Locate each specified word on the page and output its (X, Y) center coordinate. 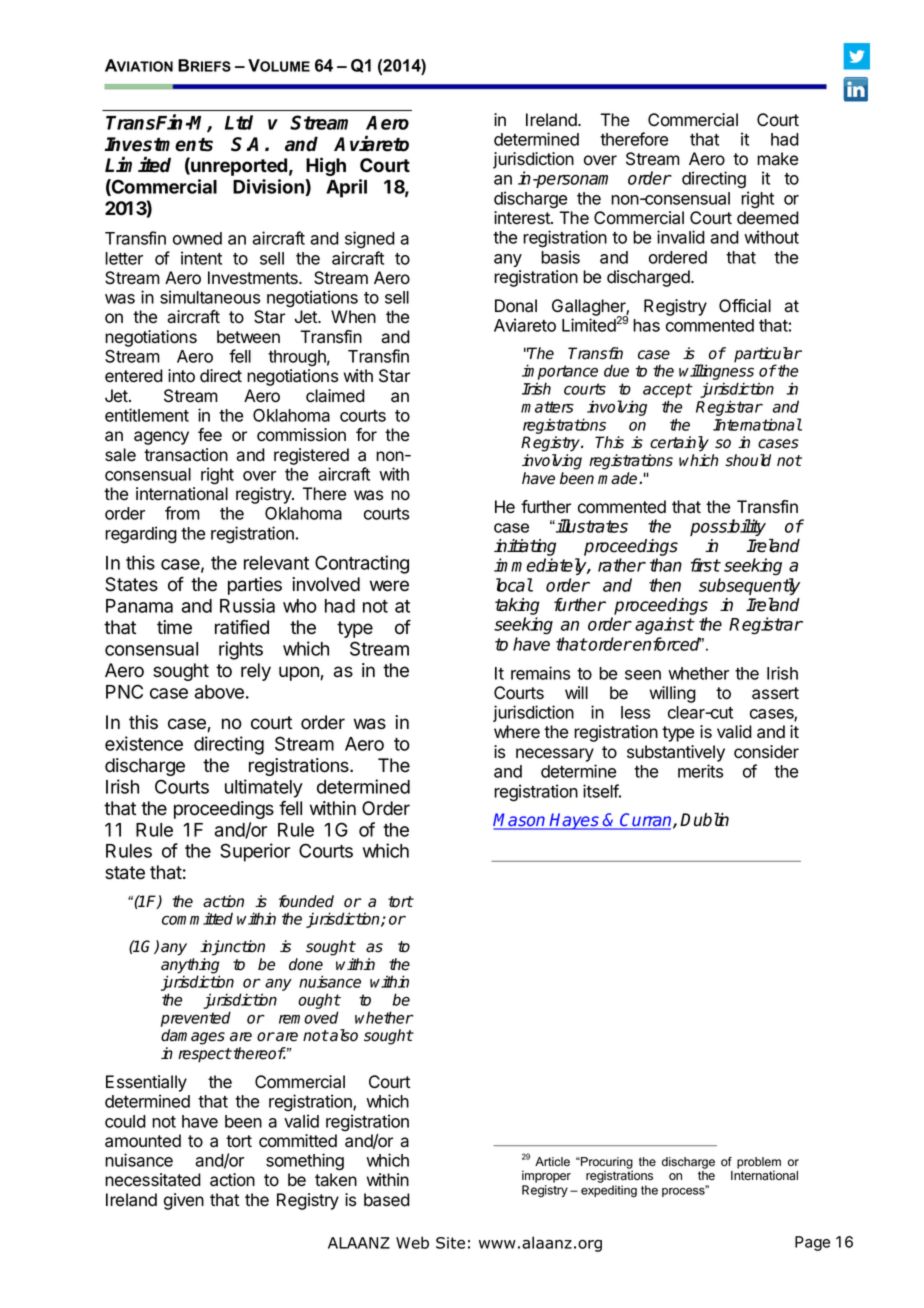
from (182, 513)
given (184, 1201)
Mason (520, 821)
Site (450, 1243)
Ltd (239, 122)
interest (523, 218)
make (777, 159)
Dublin (704, 820)
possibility (728, 527)
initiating (525, 549)
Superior (255, 852)
